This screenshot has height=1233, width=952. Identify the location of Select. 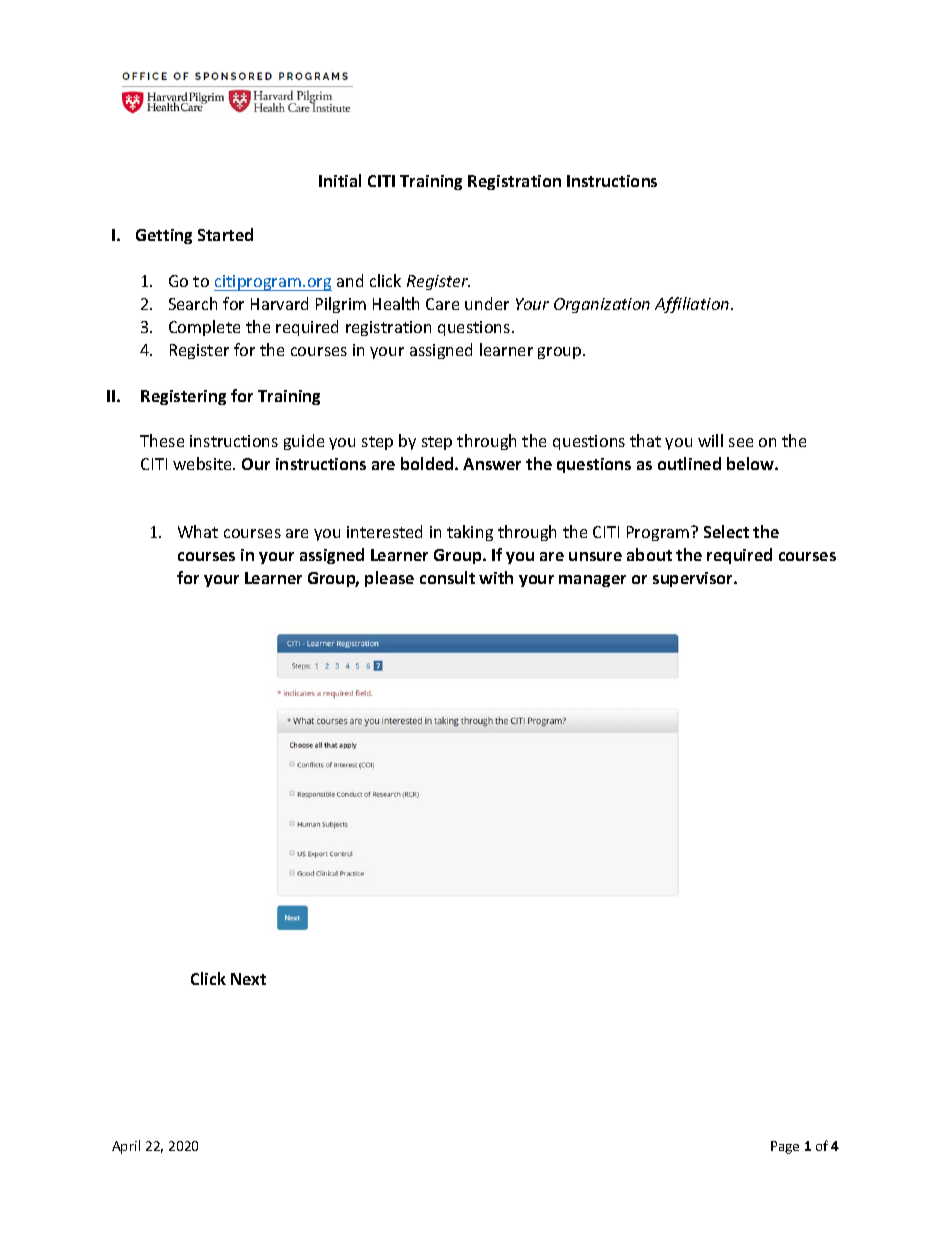
(726, 531).
